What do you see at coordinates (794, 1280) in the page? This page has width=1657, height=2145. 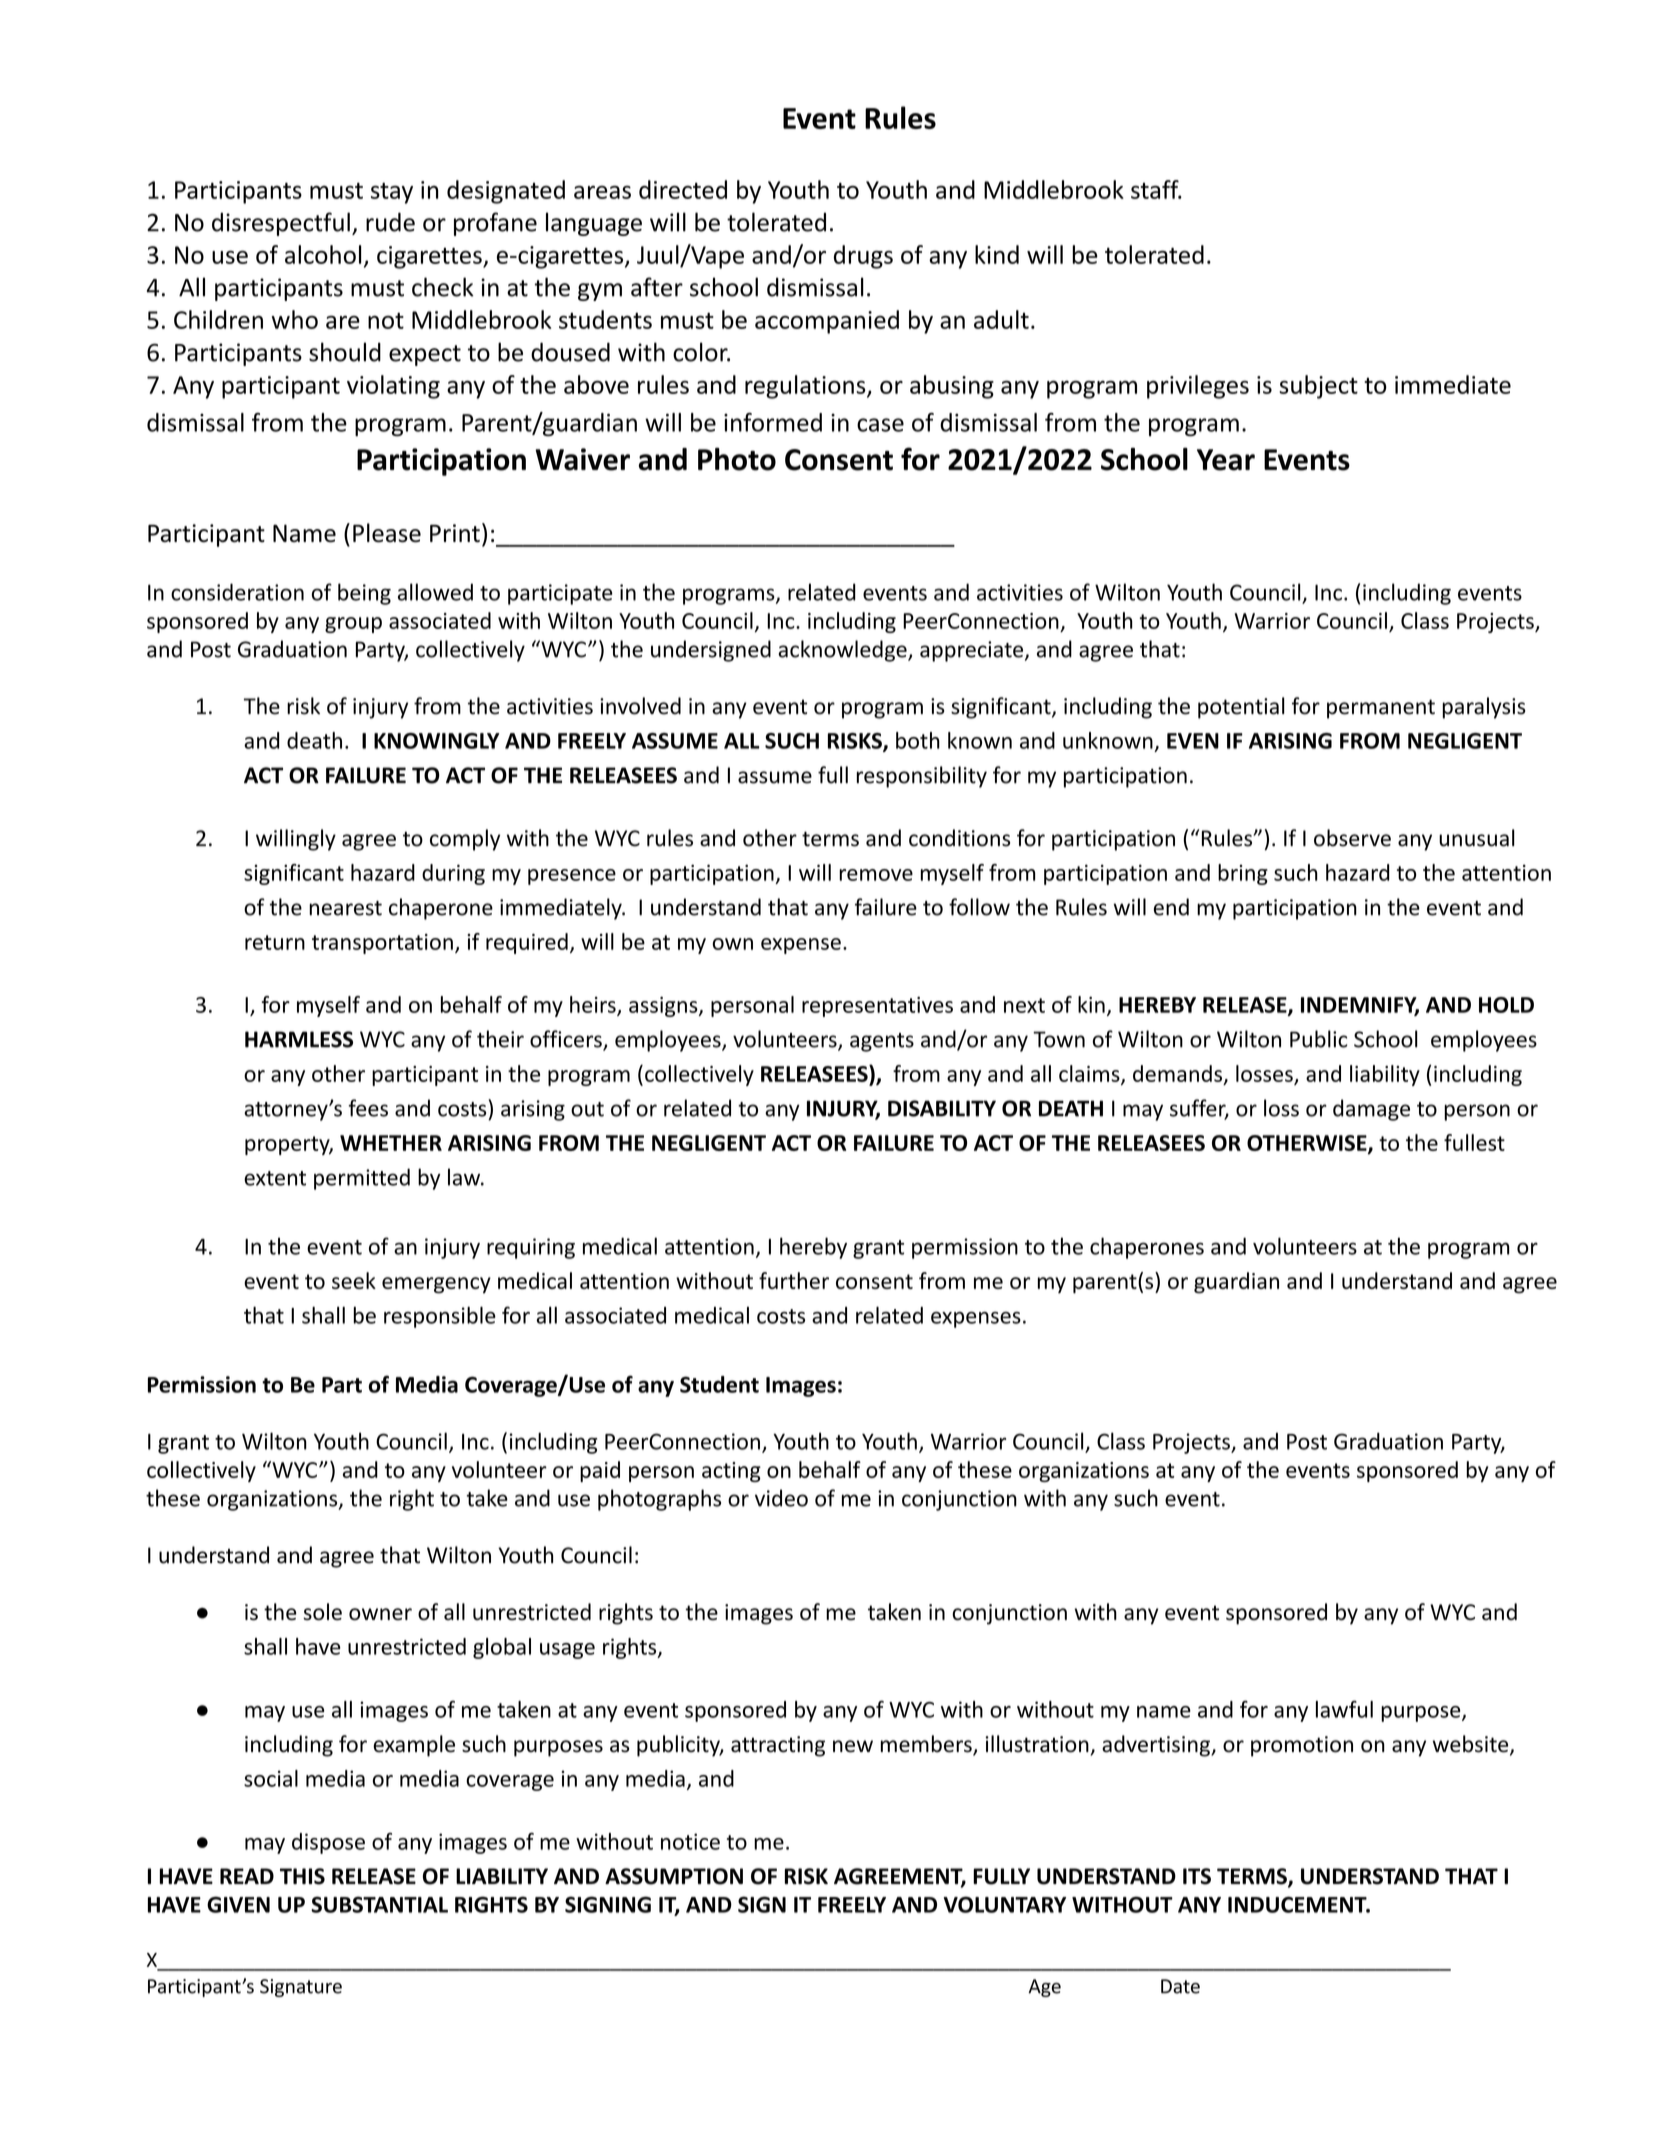 I see `further` at bounding box center [794, 1280].
